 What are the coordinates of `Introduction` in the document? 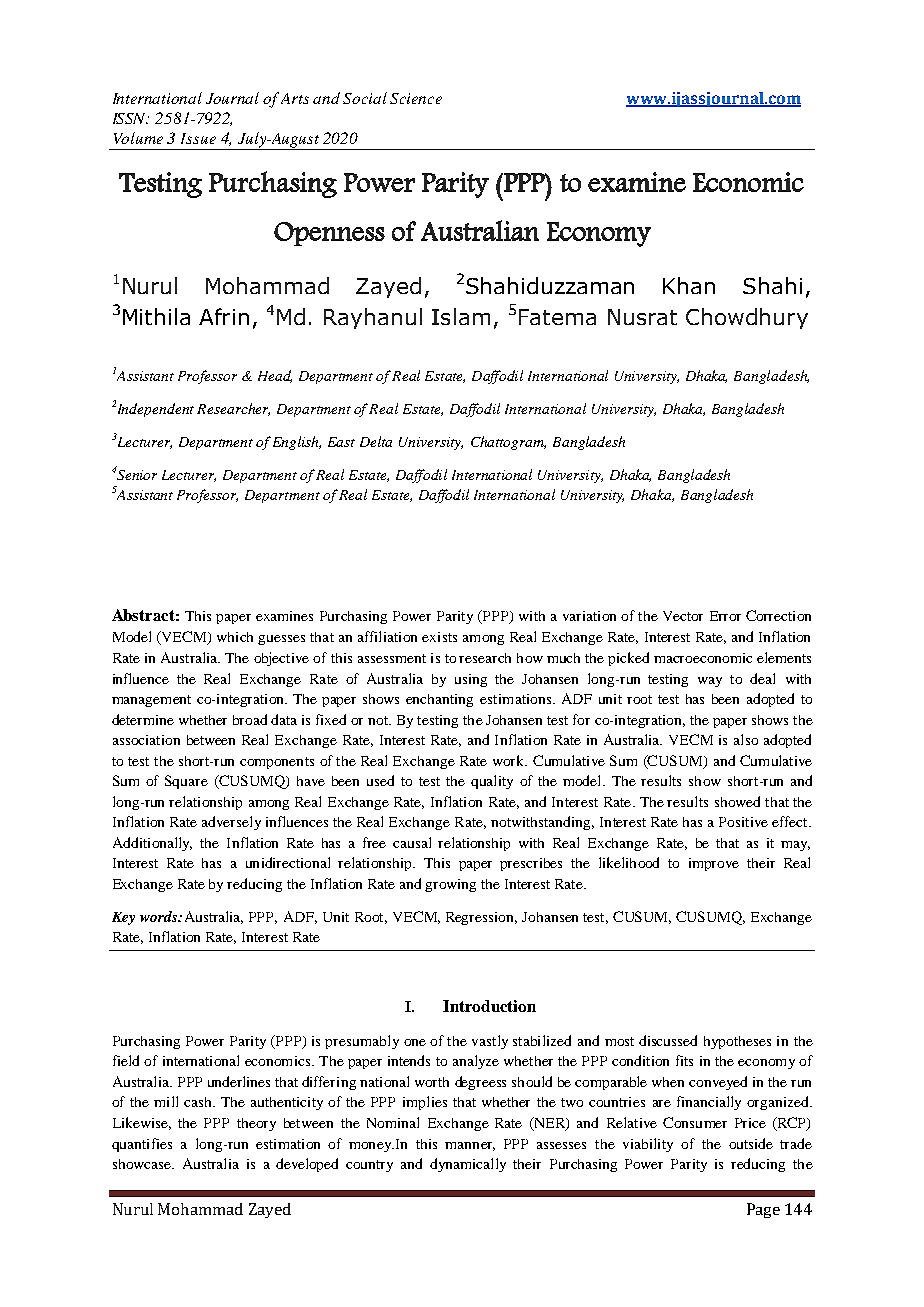 It's located at (489, 1006).
